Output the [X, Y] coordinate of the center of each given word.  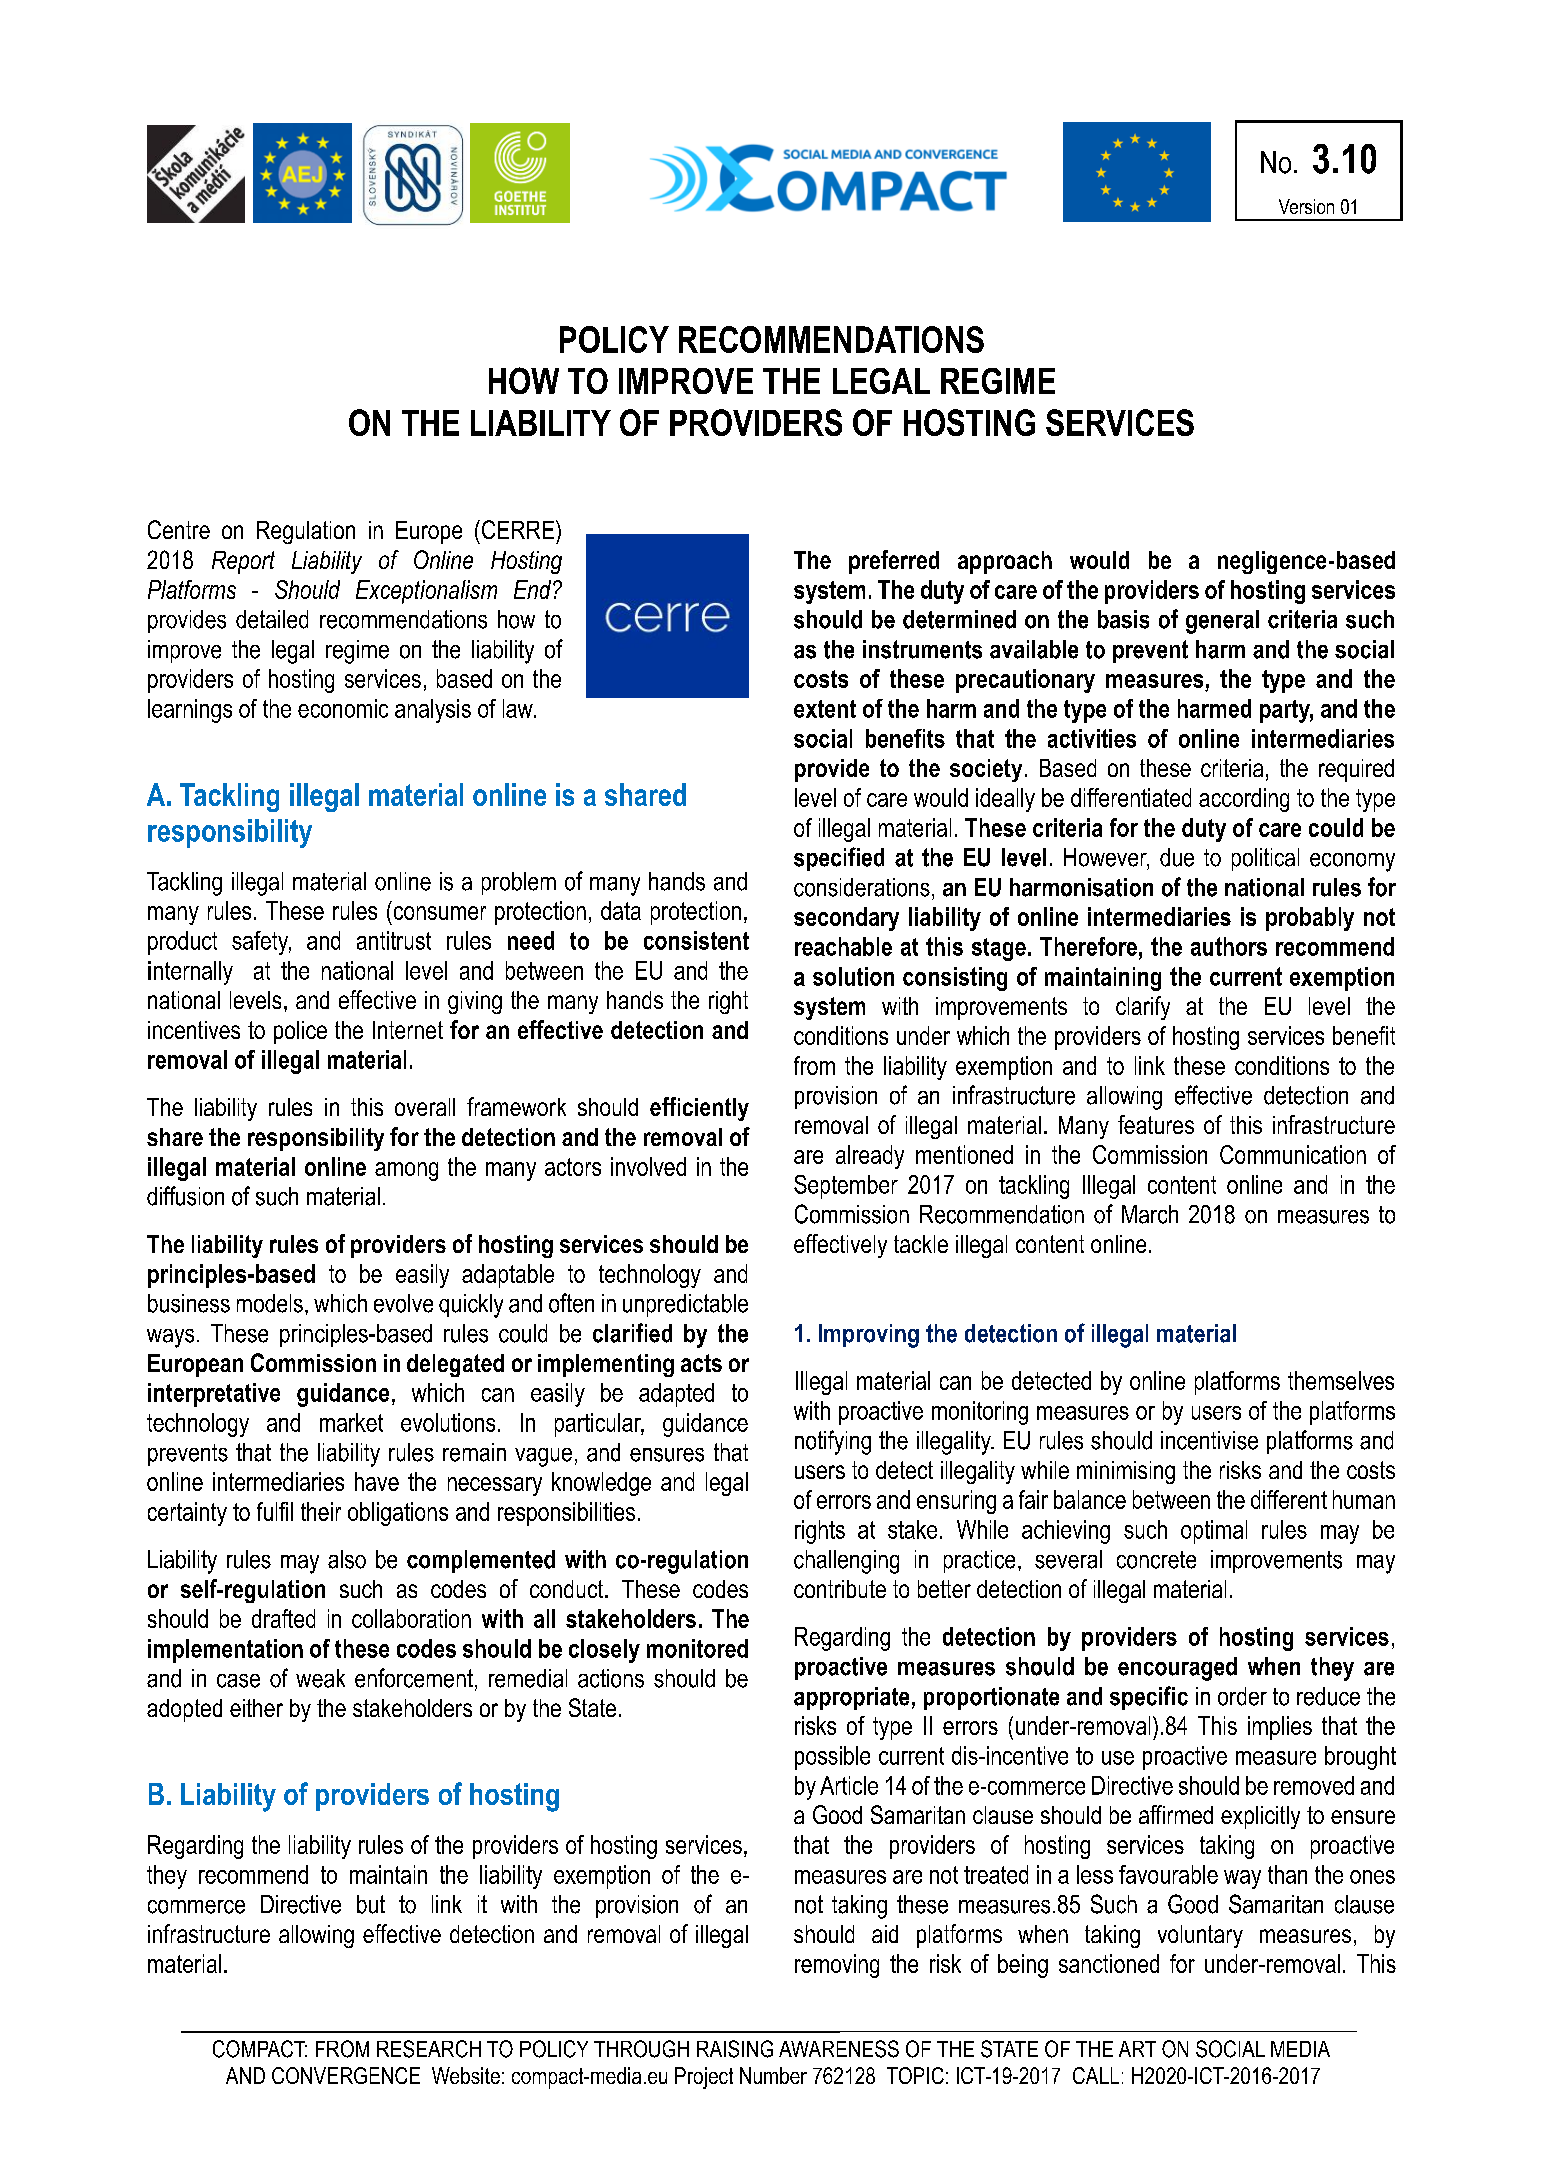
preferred [894, 562]
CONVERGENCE [346, 2075]
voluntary [1200, 1936]
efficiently [699, 1109]
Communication [1293, 1154]
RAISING [735, 2049]
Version [1306, 206]
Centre [179, 529]
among [406, 1171]
